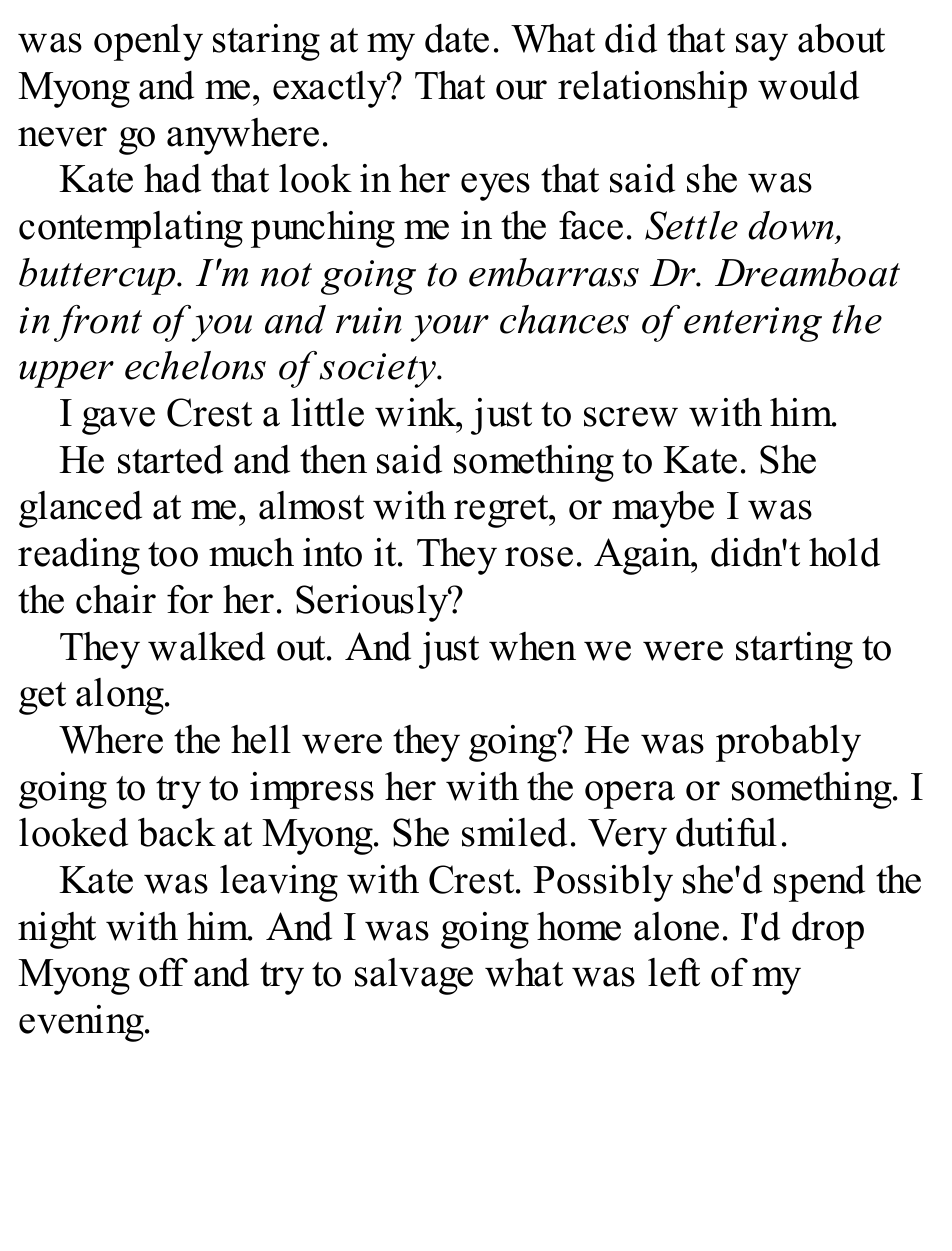 This screenshot has width=952, height=1251. I want to click on along, so click(121, 696).
